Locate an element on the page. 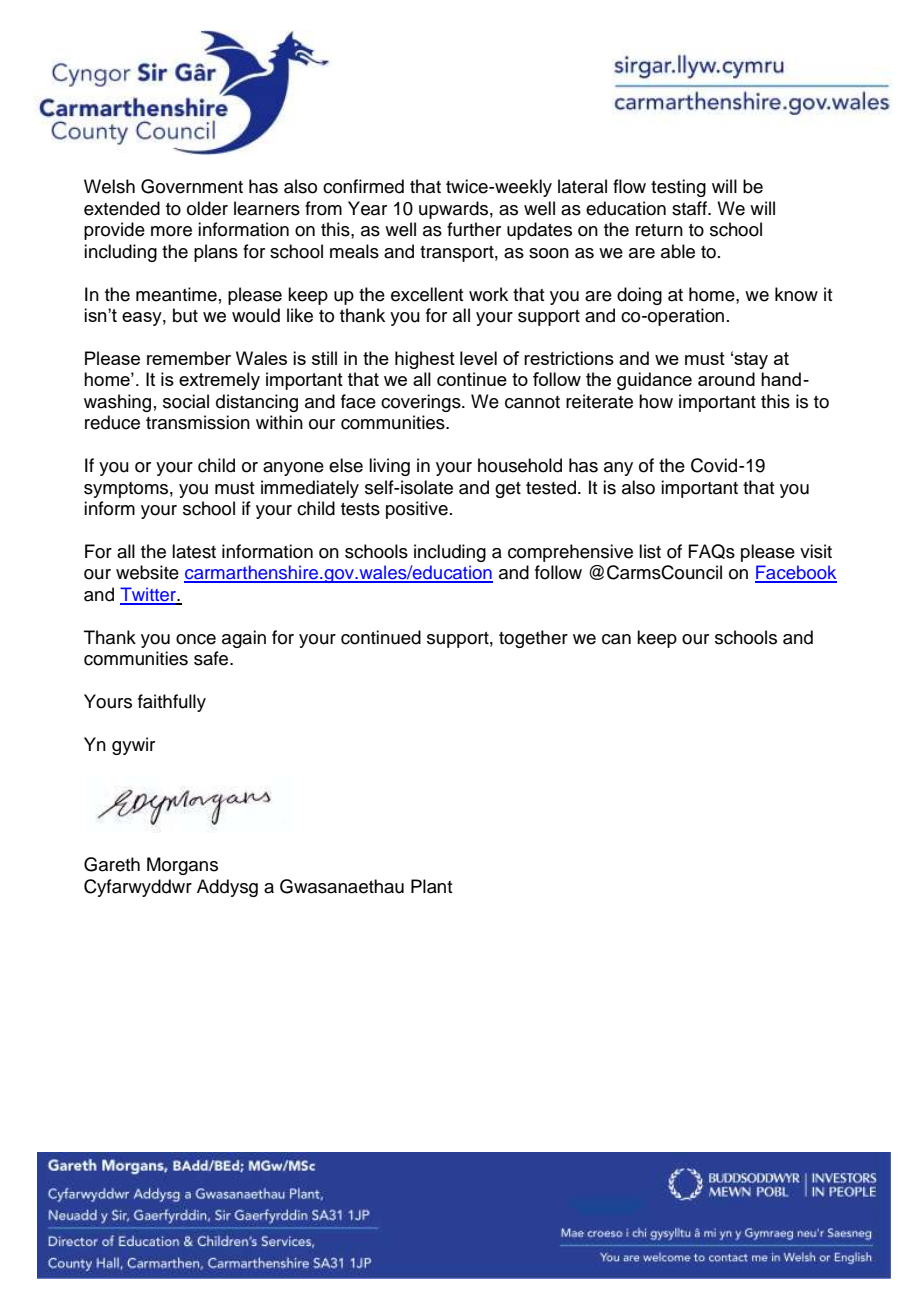 The image size is (924, 1309). older is located at coordinates (207, 208).
